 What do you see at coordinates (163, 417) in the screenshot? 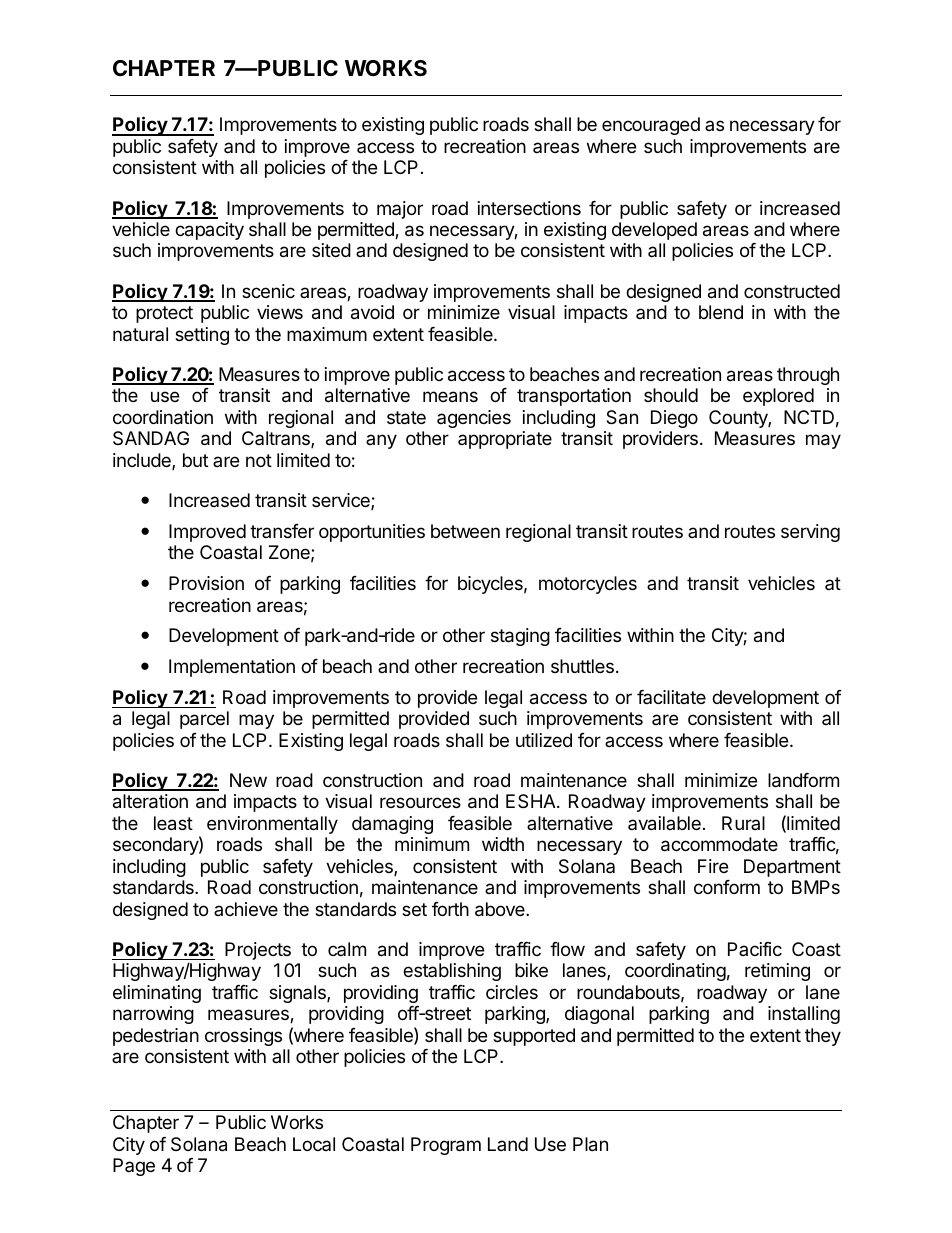
I see `coordination` at bounding box center [163, 417].
